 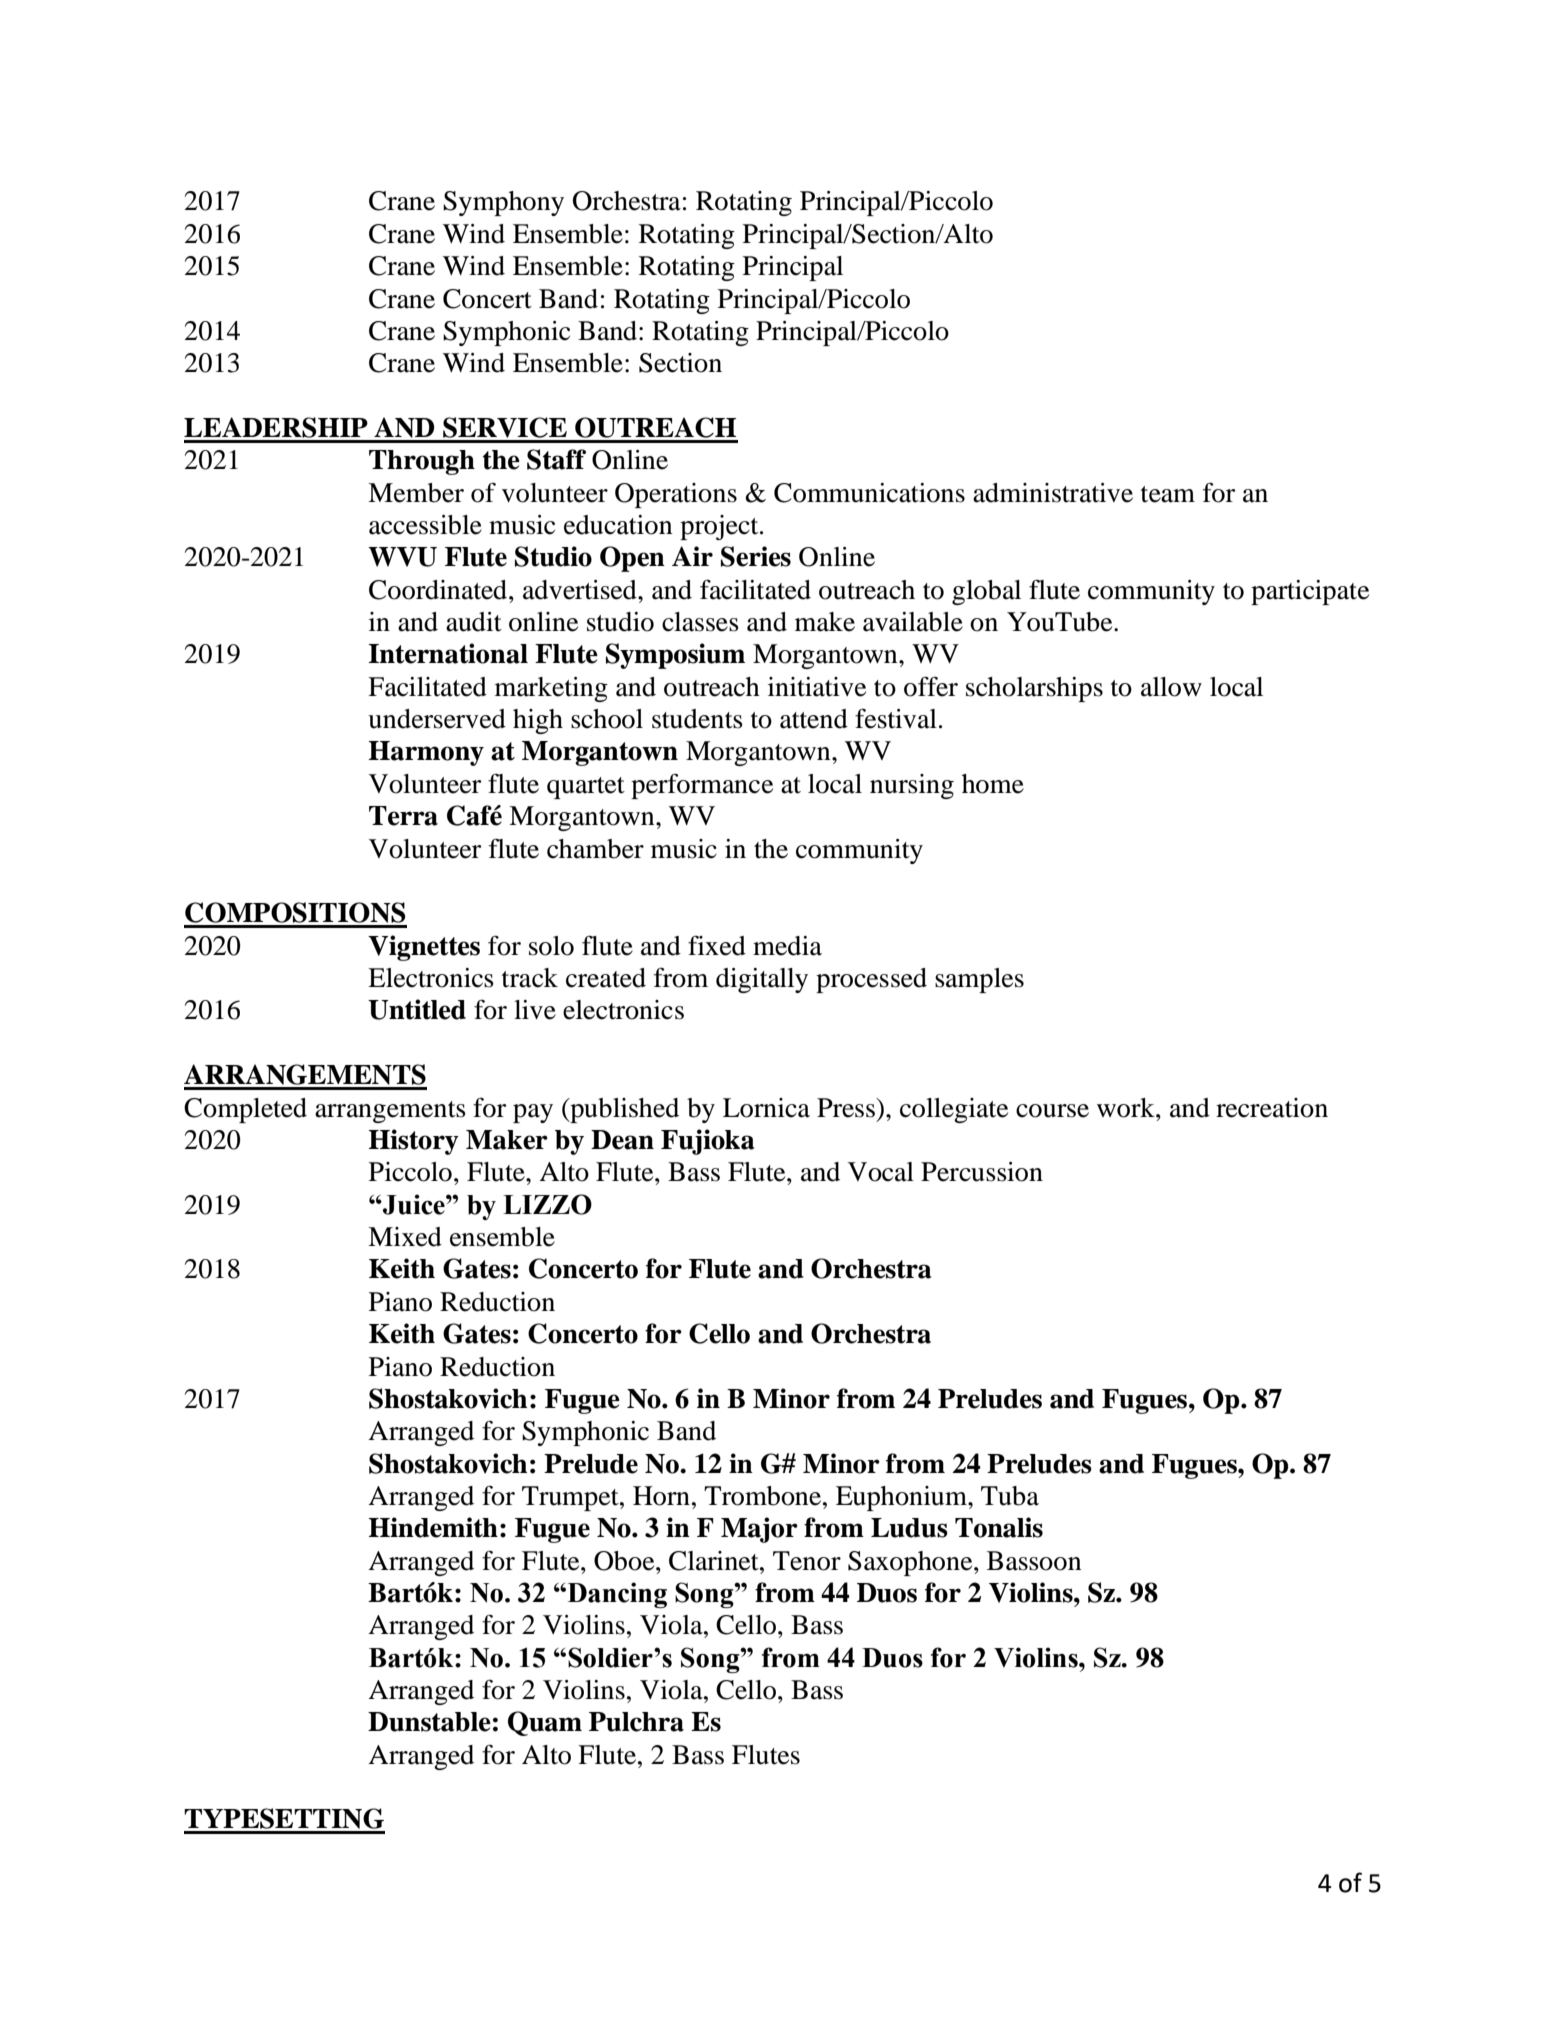 I want to click on team, so click(x=1168, y=494).
